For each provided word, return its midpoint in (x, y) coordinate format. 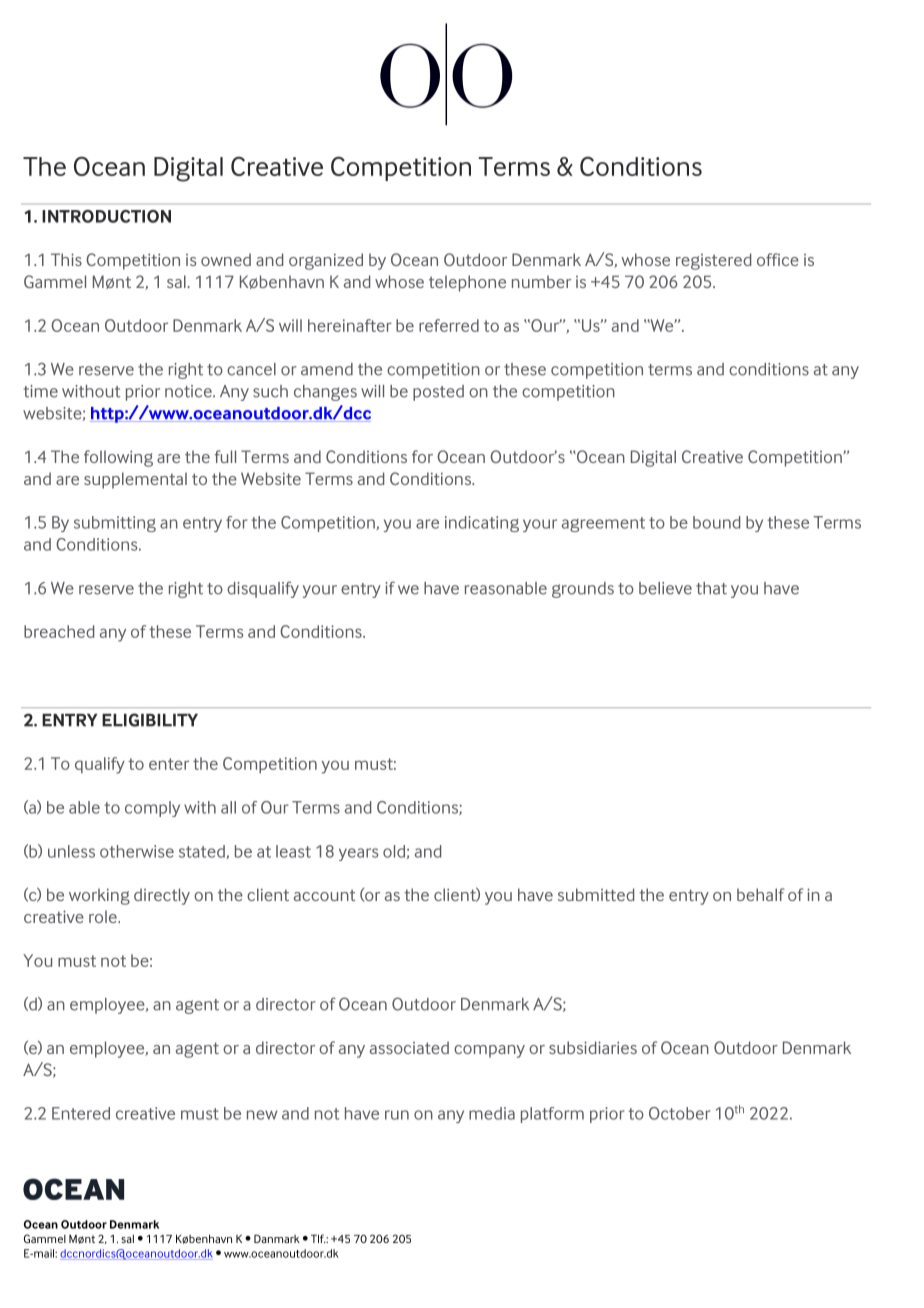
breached (59, 631)
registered (713, 261)
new (262, 1115)
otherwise (137, 851)
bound (716, 522)
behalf (761, 894)
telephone (467, 283)
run (397, 1115)
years (358, 854)
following (118, 458)
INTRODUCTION (106, 216)
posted (438, 393)
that (711, 588)
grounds (583, 590)
